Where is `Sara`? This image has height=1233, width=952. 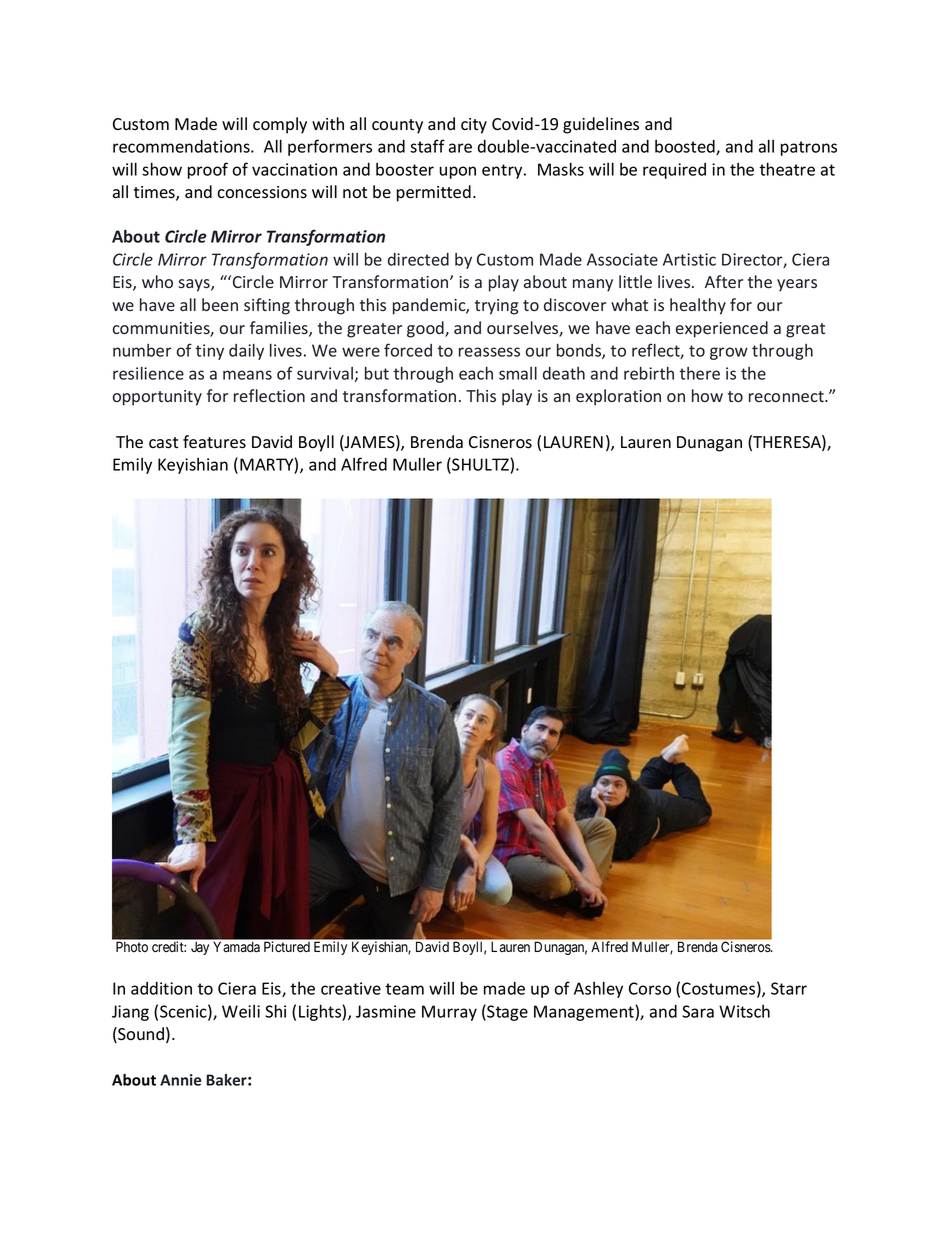
Sara is located at coordinates (698, 1011).
